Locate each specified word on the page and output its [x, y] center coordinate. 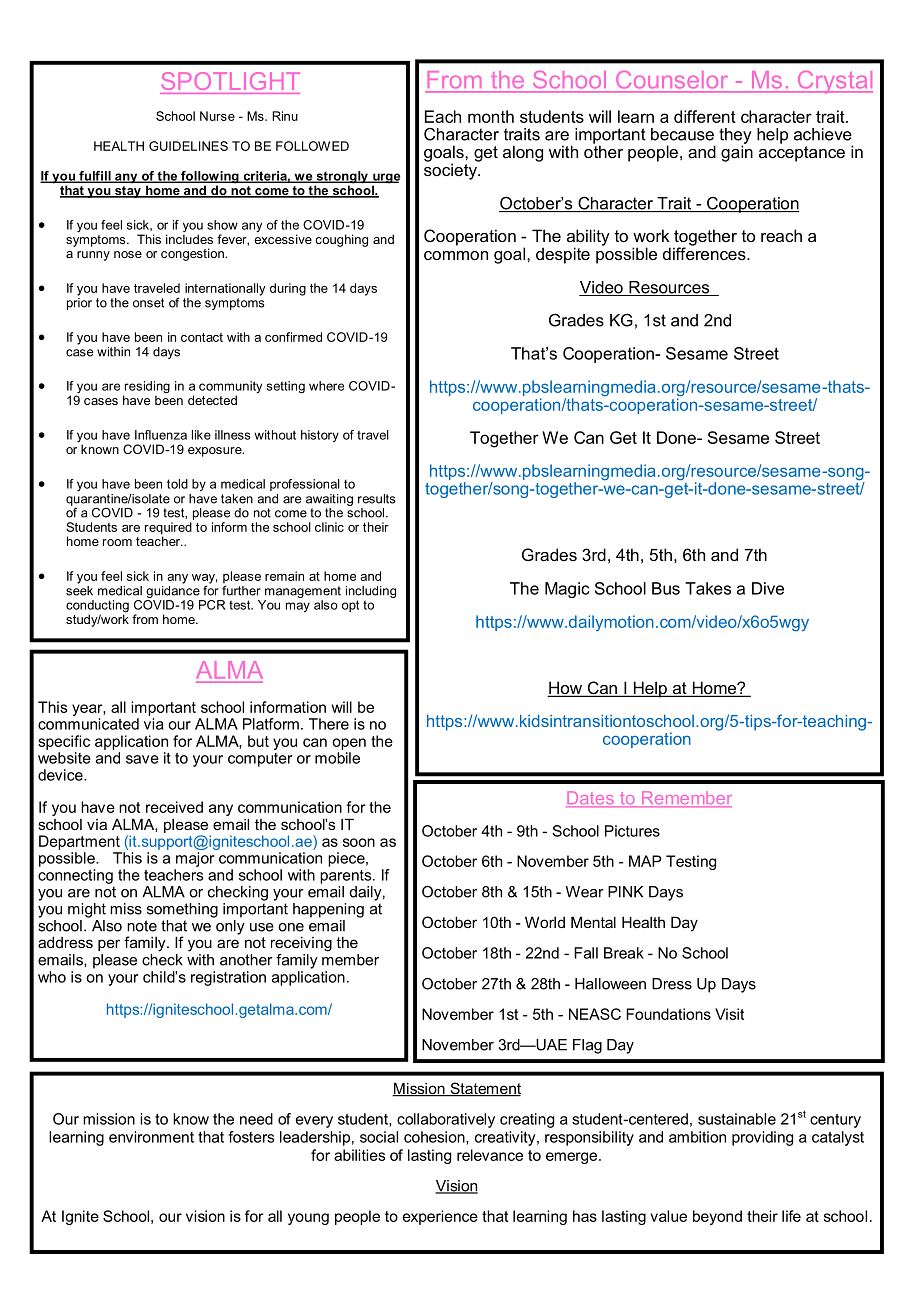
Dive [768, 588]
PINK [625, 892]
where [326, 386]
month [491, 116]
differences [705, 252]
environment [151, 1137]
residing [146, 388]
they [735, 137]
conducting [97, 607]
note [142, 926]
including [371, 592]
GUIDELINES [188, 146]
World [545, 922]
